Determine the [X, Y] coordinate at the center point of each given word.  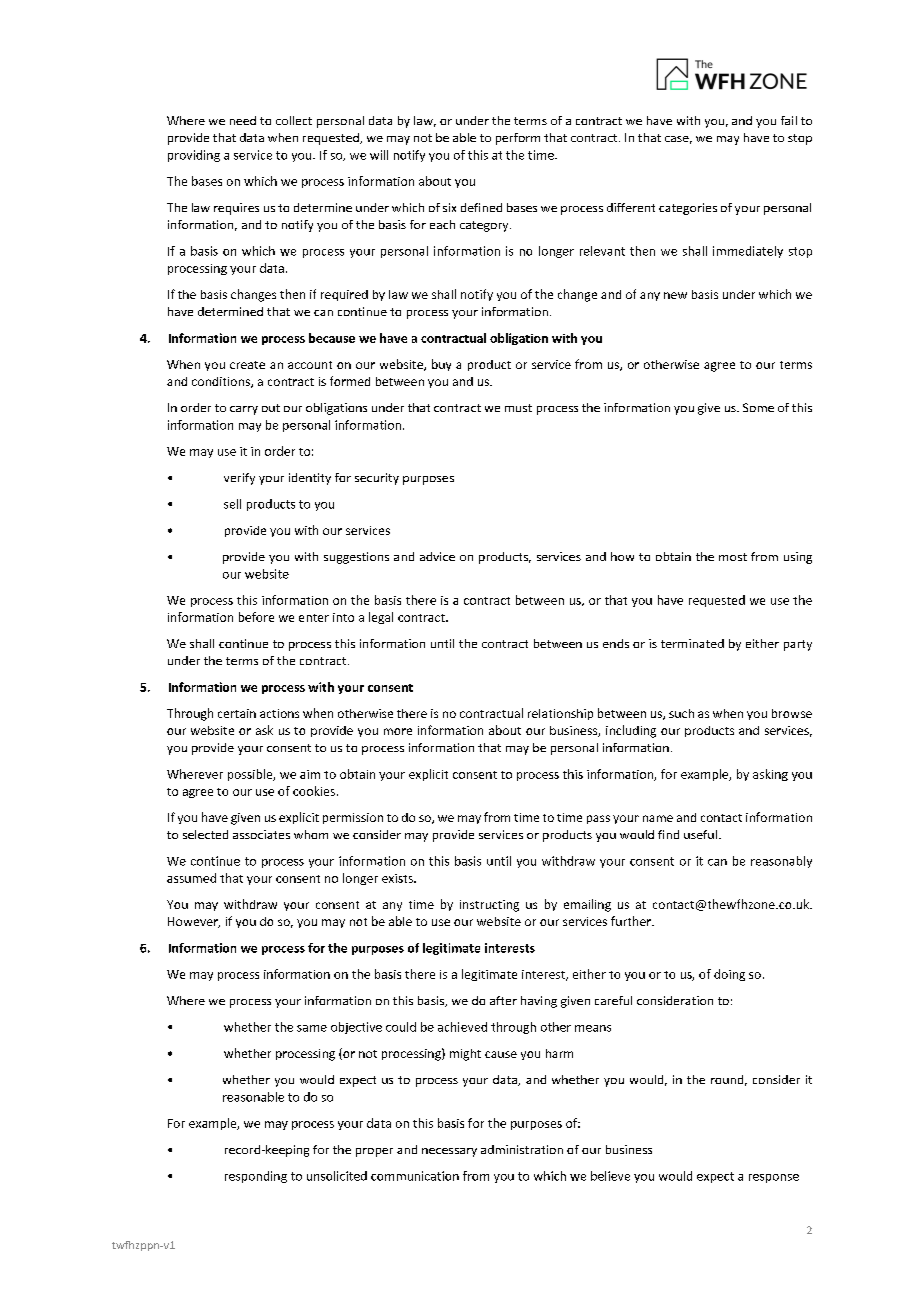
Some [758, 407]
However [194, 922]
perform [518, 139]
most [733, 557]
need [243, 120]
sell [232, 504]
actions [279, 713]
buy [441, 365]
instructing [489, 906]
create [247, 365]
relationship [560, 714]
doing [729, 975]
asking [770, 775]
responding [256, 1177]
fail [789, 120]
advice [437, 556]
